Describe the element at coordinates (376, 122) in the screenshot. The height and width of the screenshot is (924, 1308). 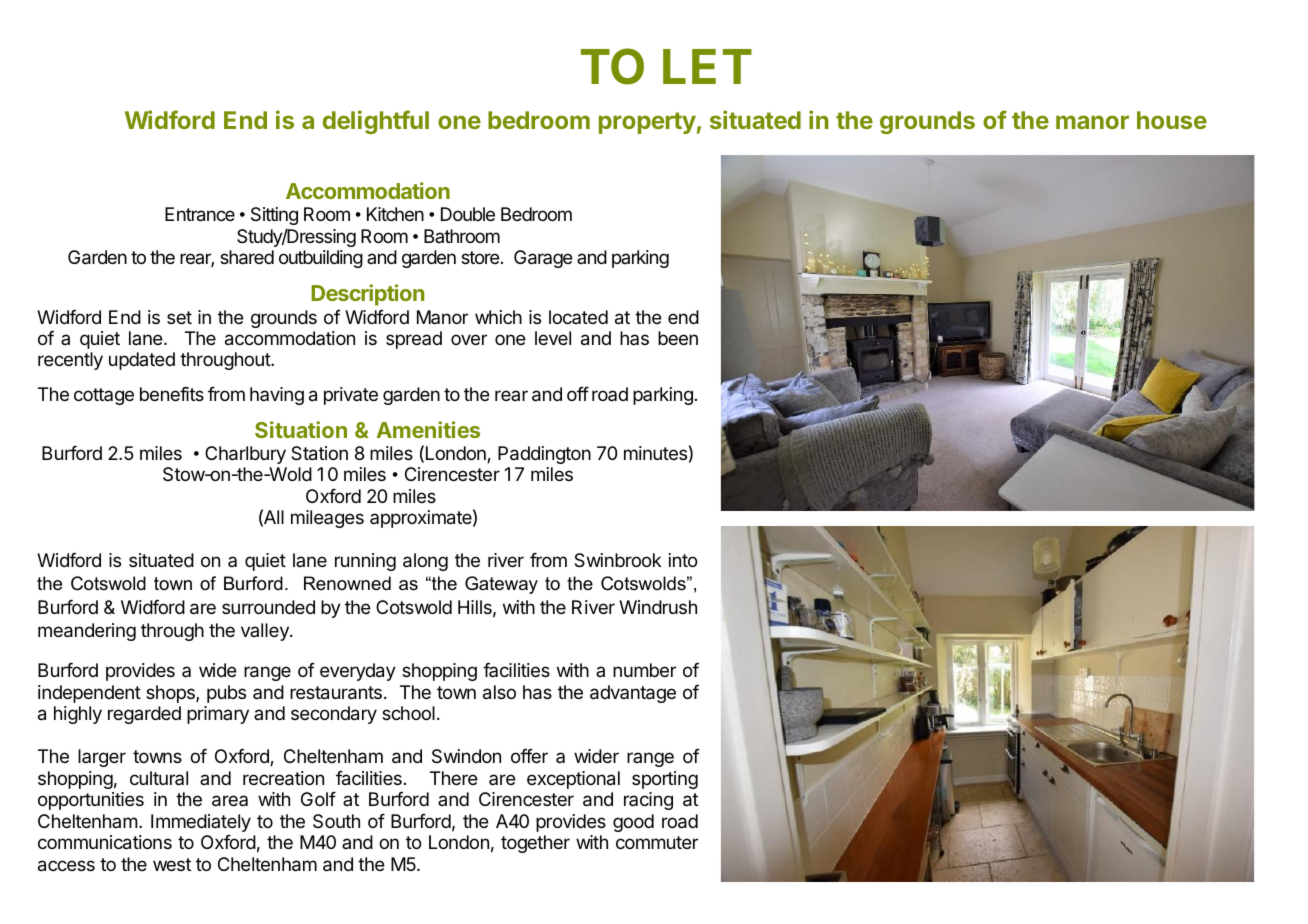
I see `delightful` at that location.
